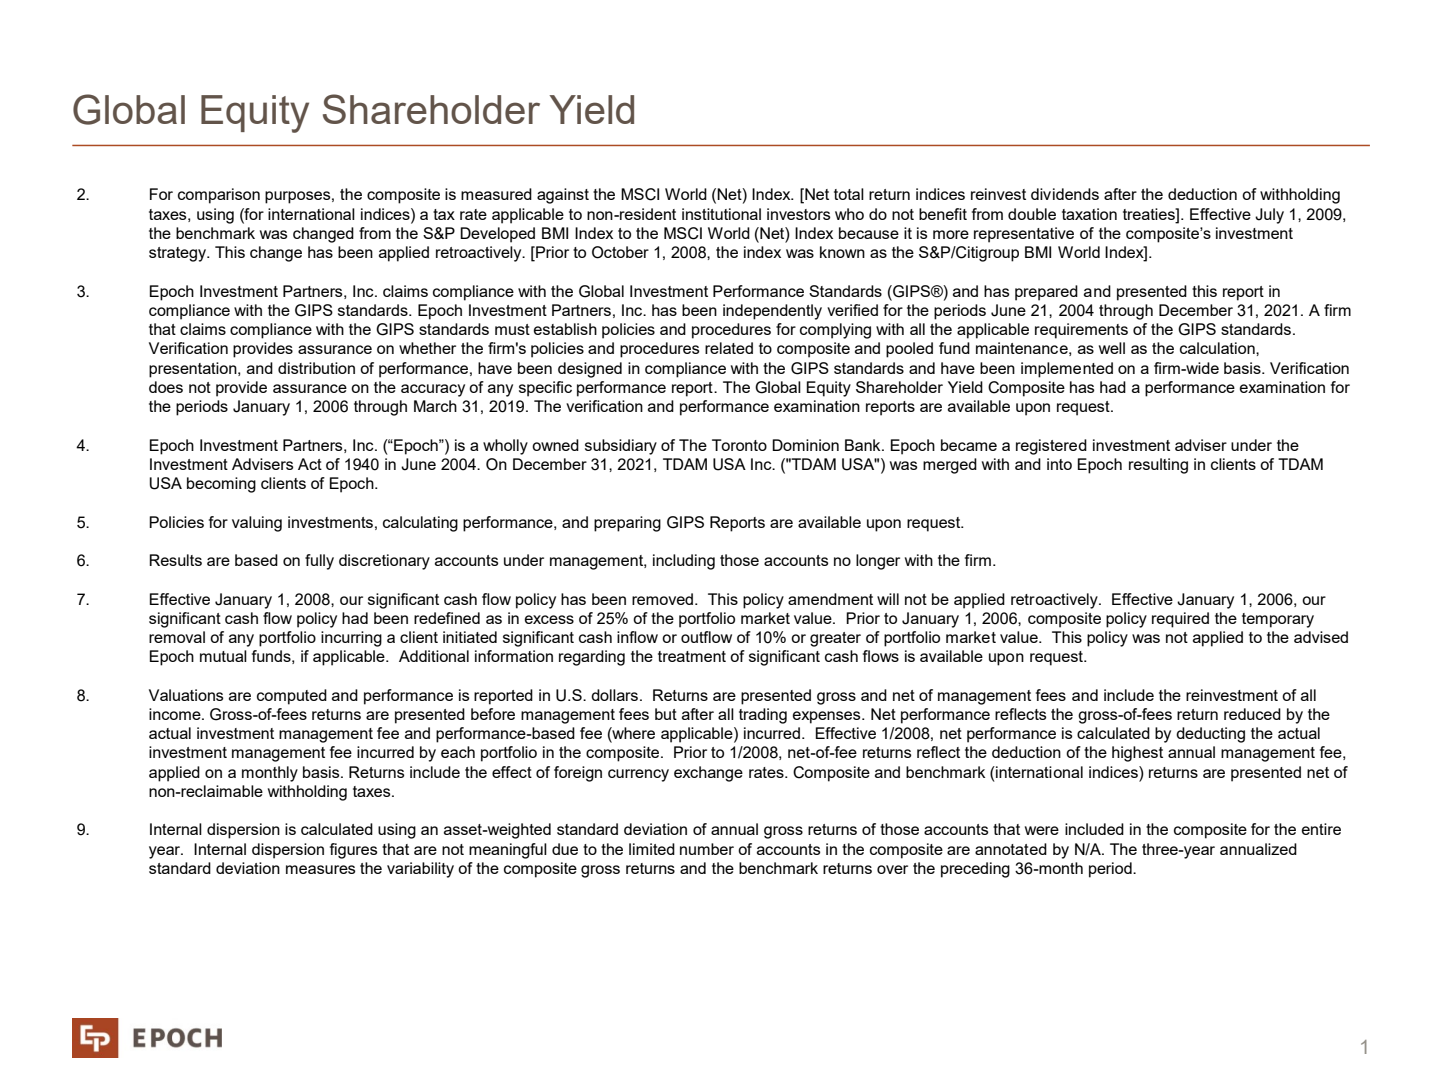 The image size is (1442, 1082). What do you see at coordinates (721, 214) in the image?
I see `institutional` at bounding box center [721, 214].
